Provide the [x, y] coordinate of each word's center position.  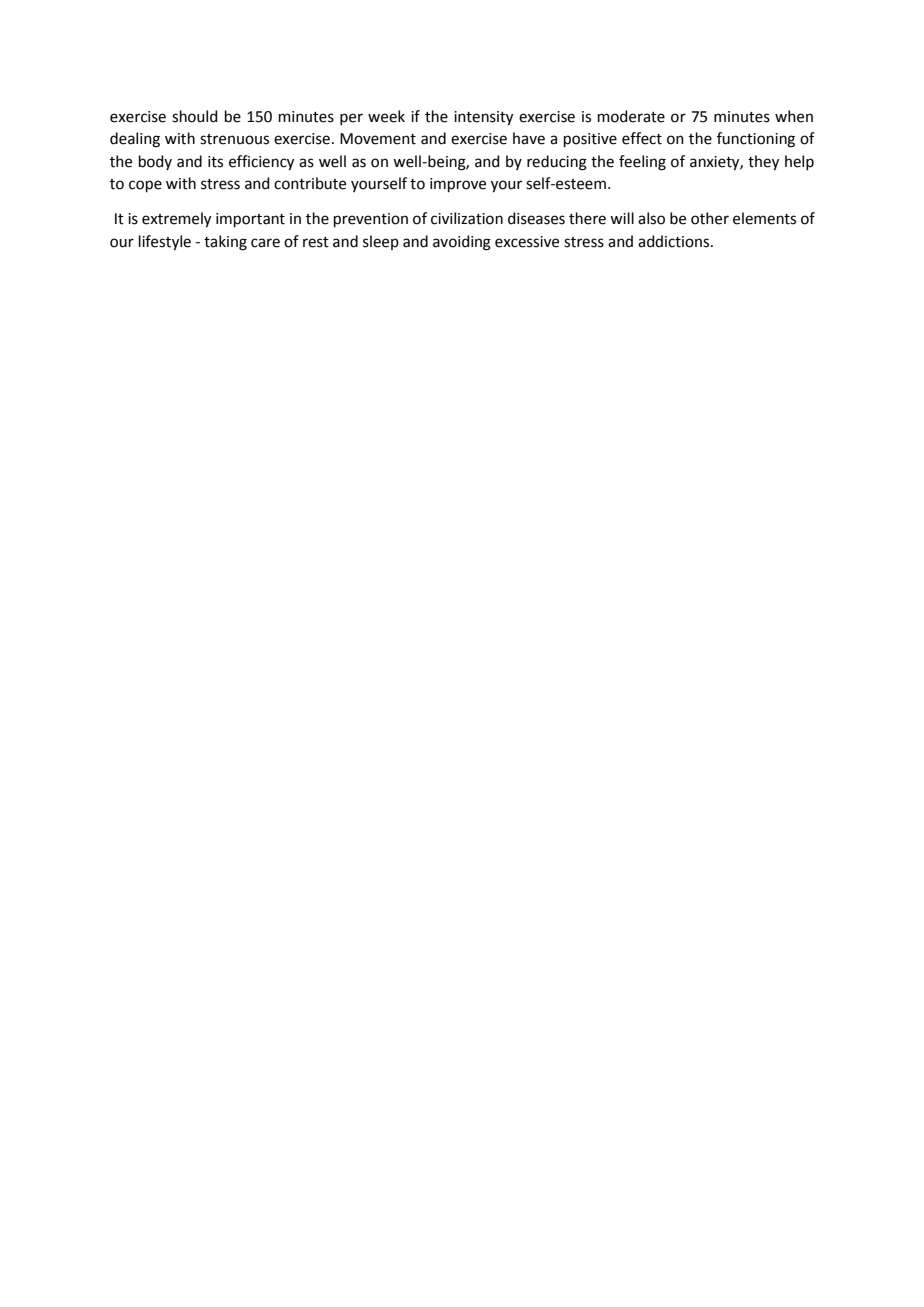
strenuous [234, 139]
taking [225, 243]
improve [458, 185]
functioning [756, 140]
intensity [483, 118]
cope [145, 186]
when [794, 116]
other [710, 218]
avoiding [462, 243]
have [529, 138]
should [195, 116]
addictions [675, 241]
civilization [467, 218]
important [250, 220]
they [763, 163]
